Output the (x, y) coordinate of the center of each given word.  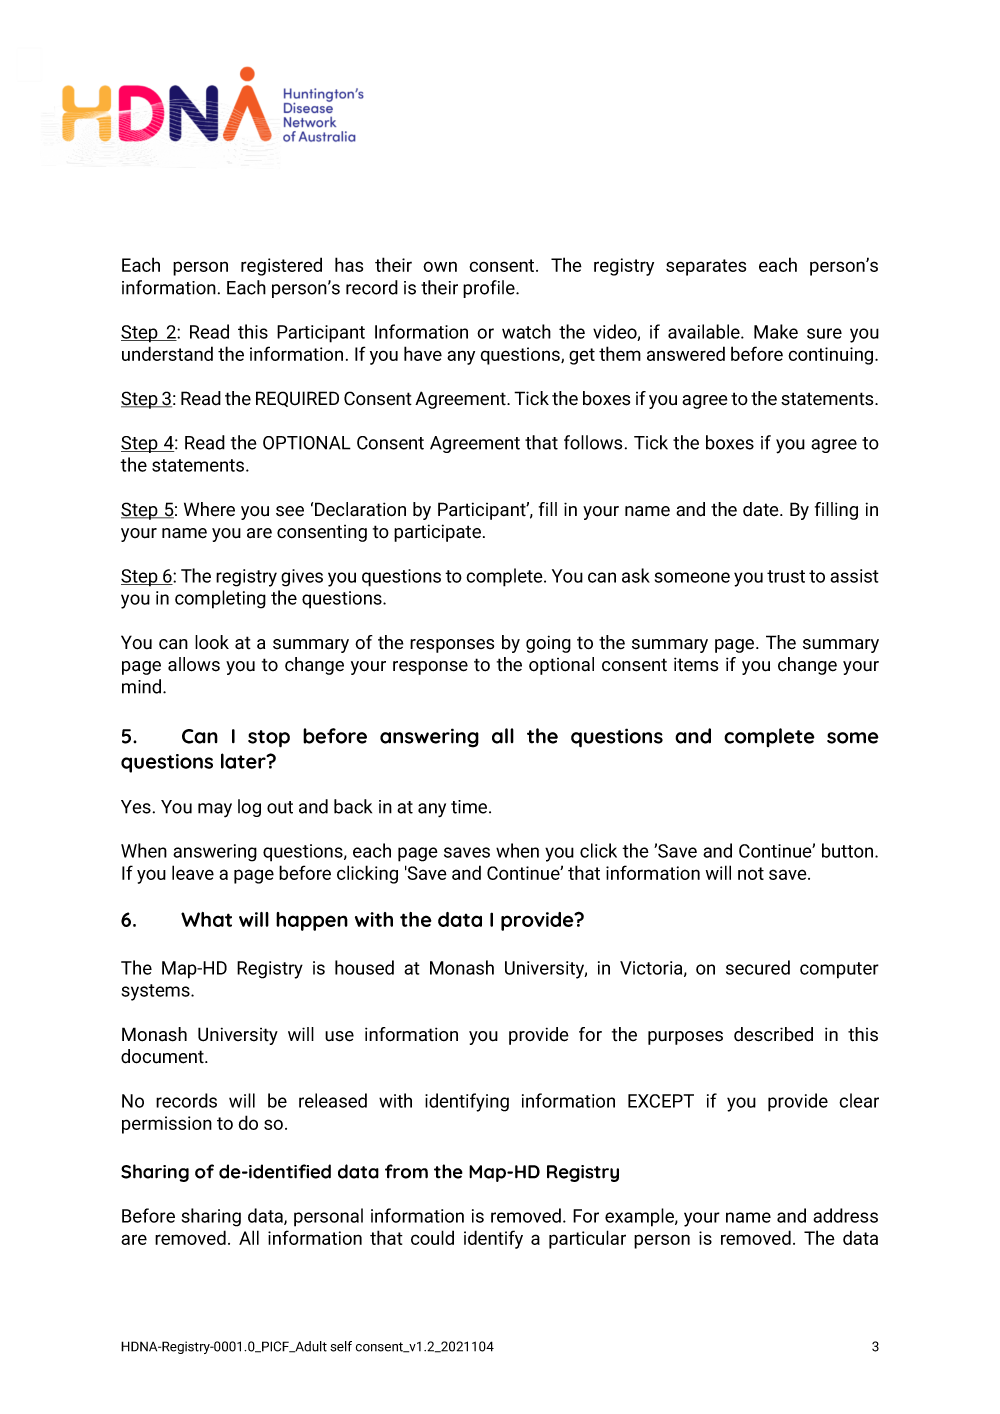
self (341, 1346)
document (163, 1056)
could (432, 1237)
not (751, 873)
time (470, 807)
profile (490, 289)
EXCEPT (661, 1101)
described (773, 1034)
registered (281, 266)
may (215, 810)
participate (437, 533)
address (845, 1215)
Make (776, 331)
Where (209, 509)
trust (786, 576)
